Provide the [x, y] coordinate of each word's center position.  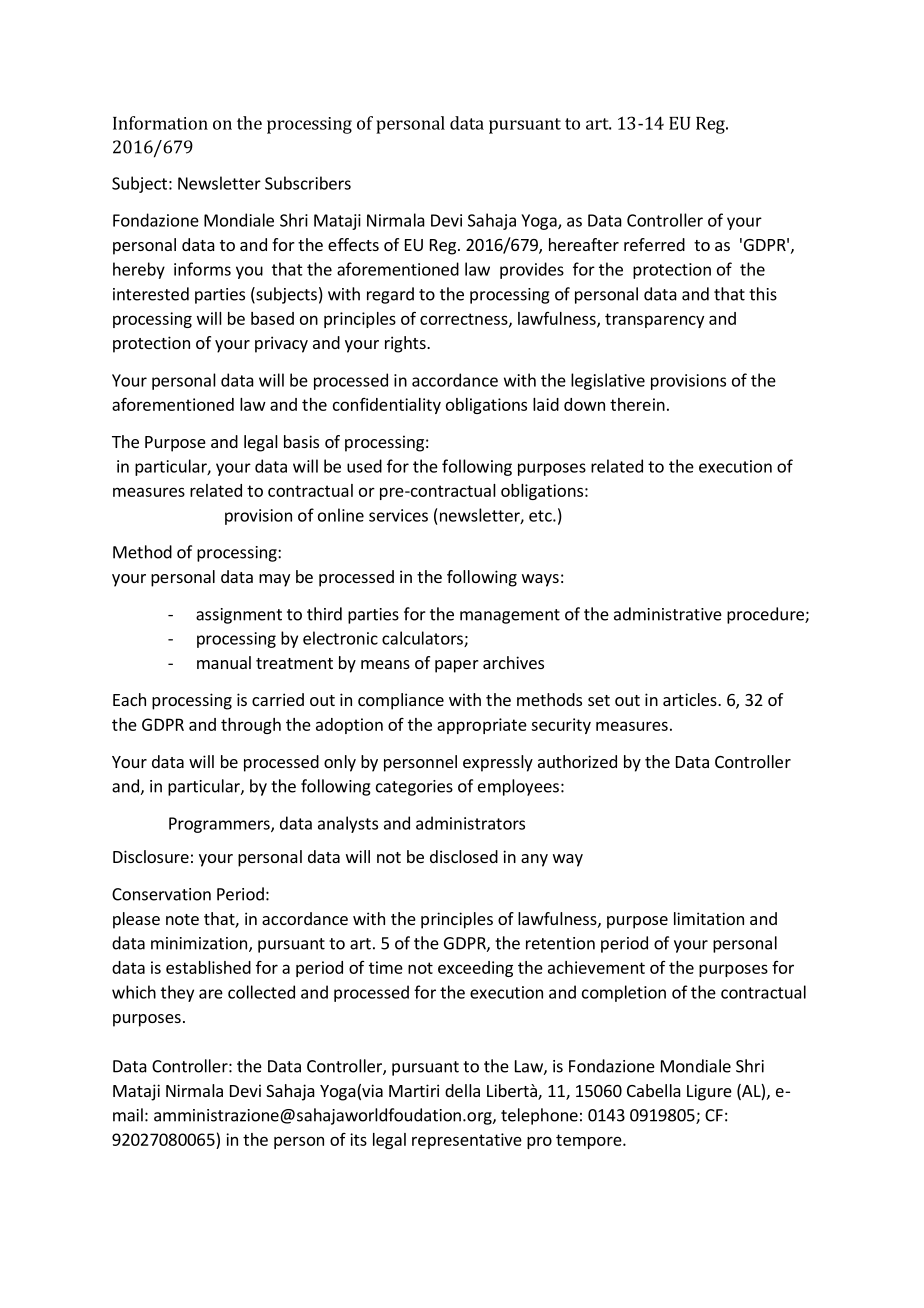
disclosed [464, 856]
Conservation [161, 894]
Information [160, 123]
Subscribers [308, 183]
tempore [590, 1141]
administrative [668, 614]
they [177, 993]
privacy [281, 344]
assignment [239, 616]
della [462, 1090]
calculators [423, 639]
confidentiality [387, 406]
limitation [709, 918]
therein [637, 404]
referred [654, 244]
